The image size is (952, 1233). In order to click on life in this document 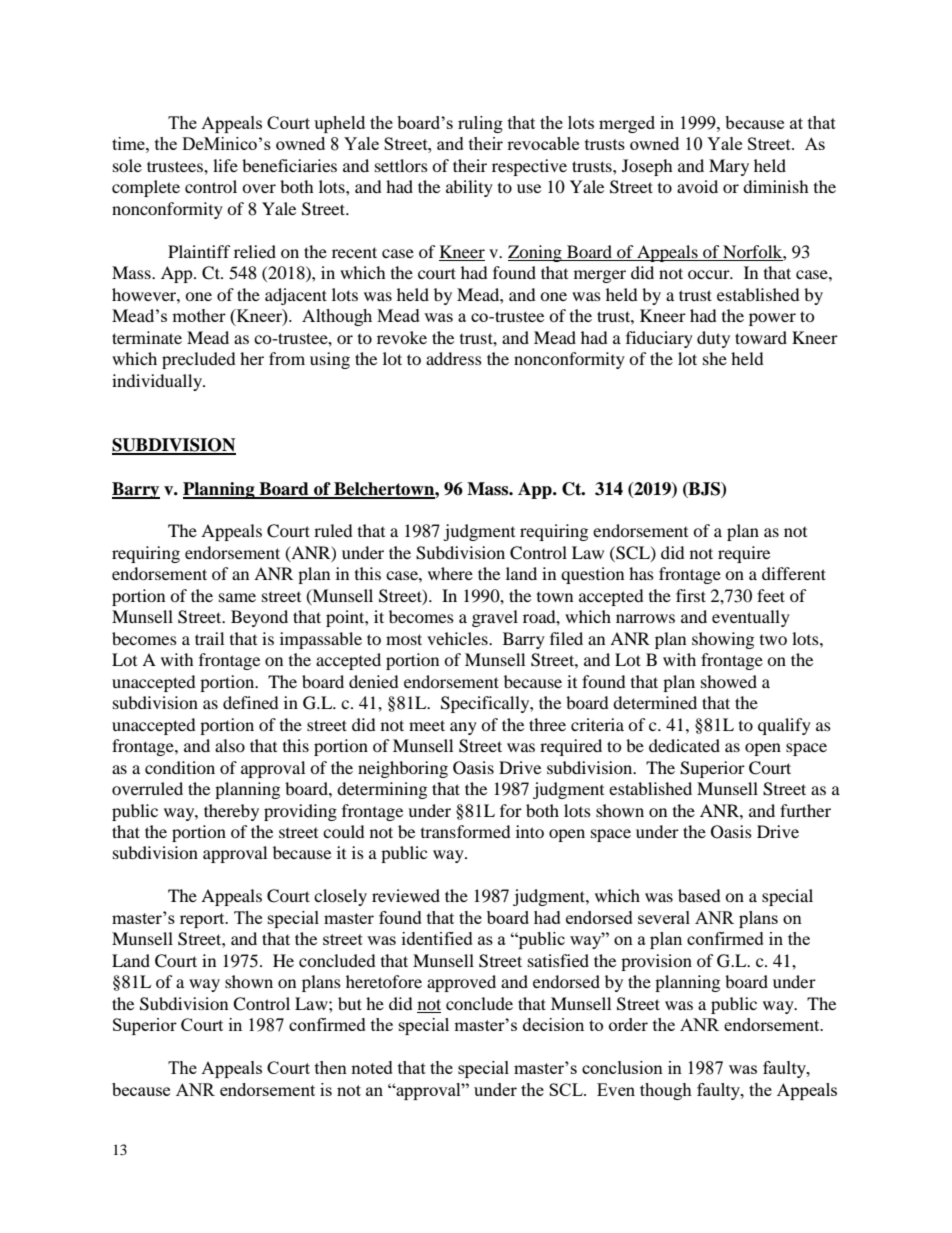, I will do `click(225, 165)`.
